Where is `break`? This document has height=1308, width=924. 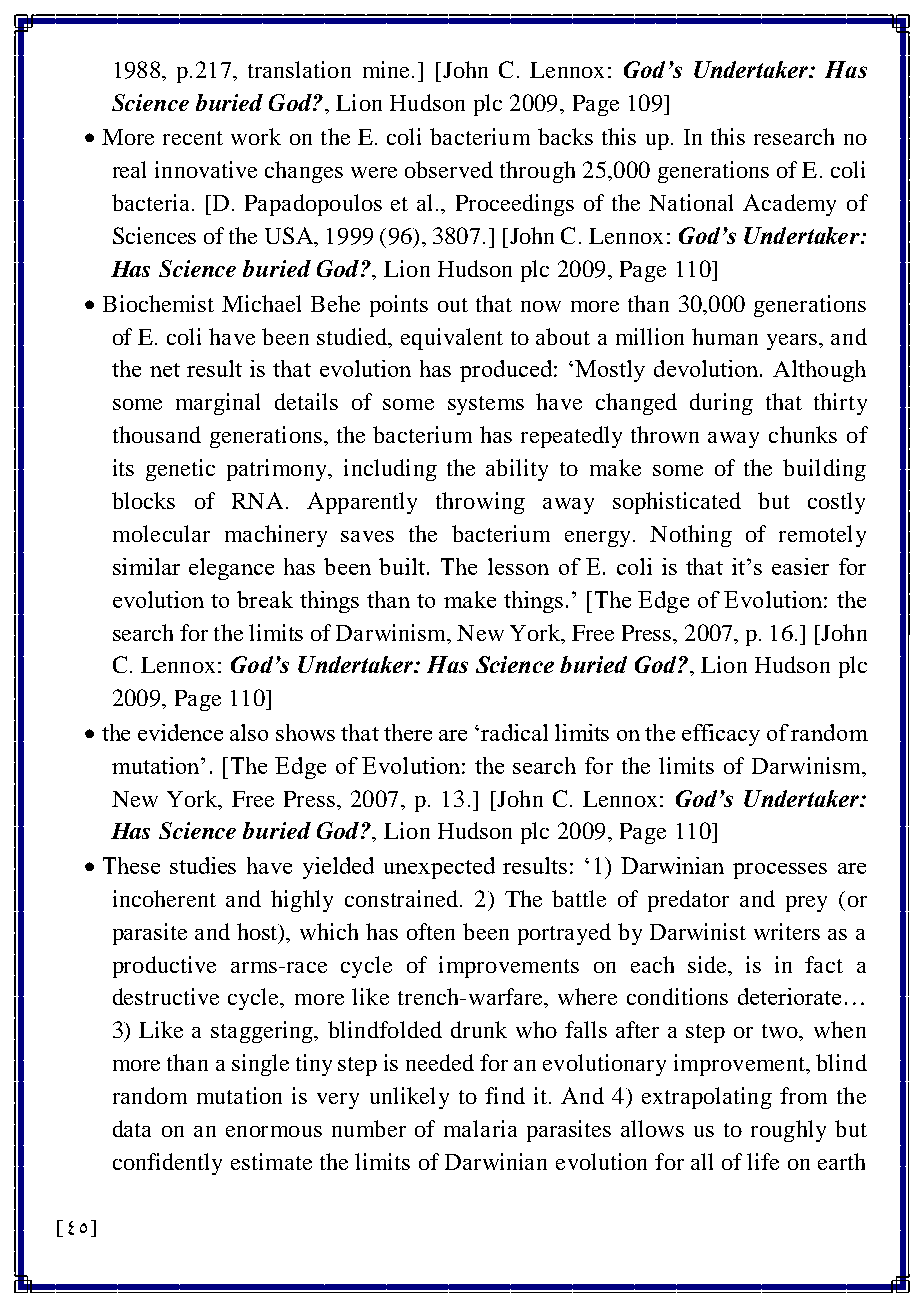
break is located at coordinates (265, 599).
